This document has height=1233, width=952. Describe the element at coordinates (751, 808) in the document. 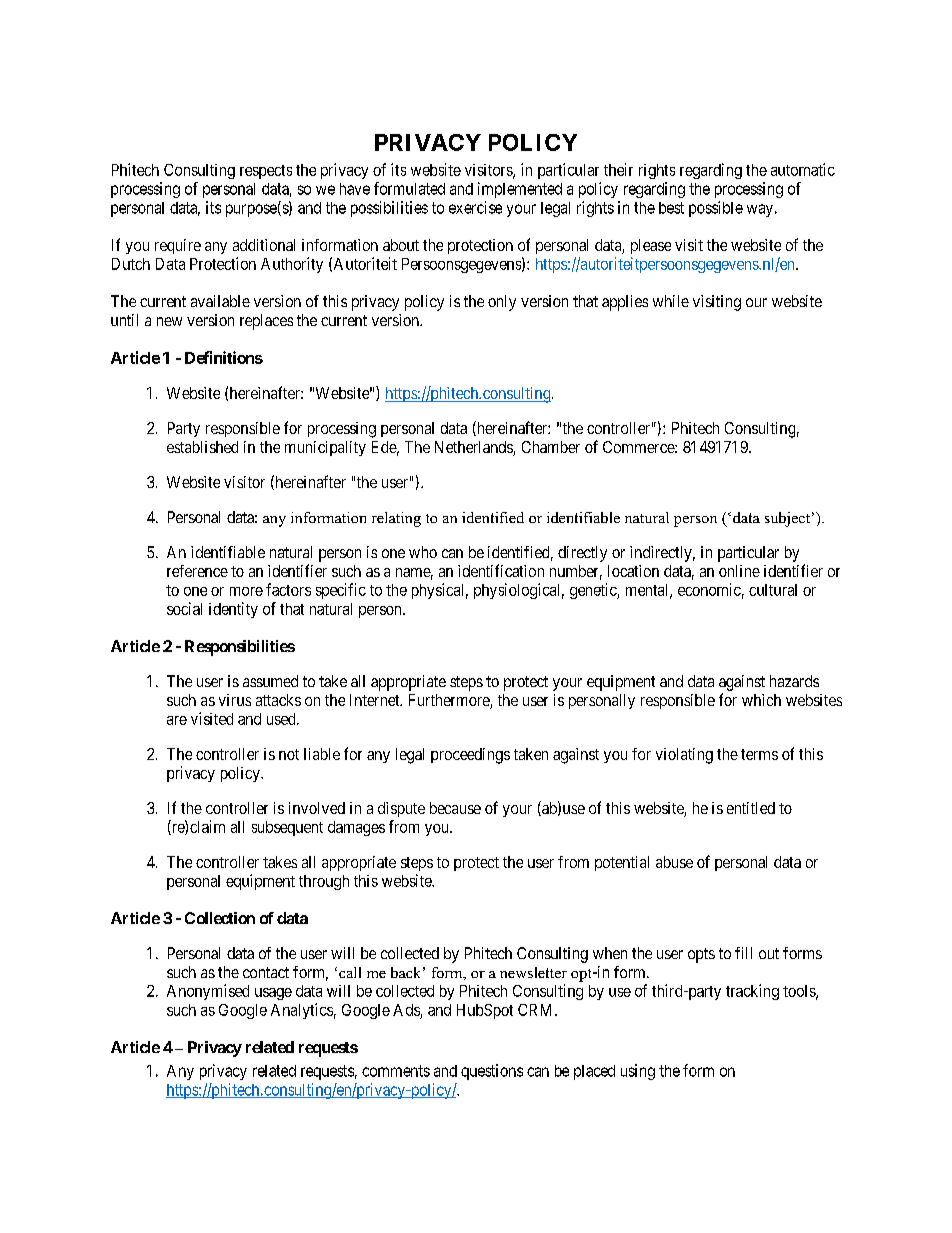

I see `entitled` at that location.
